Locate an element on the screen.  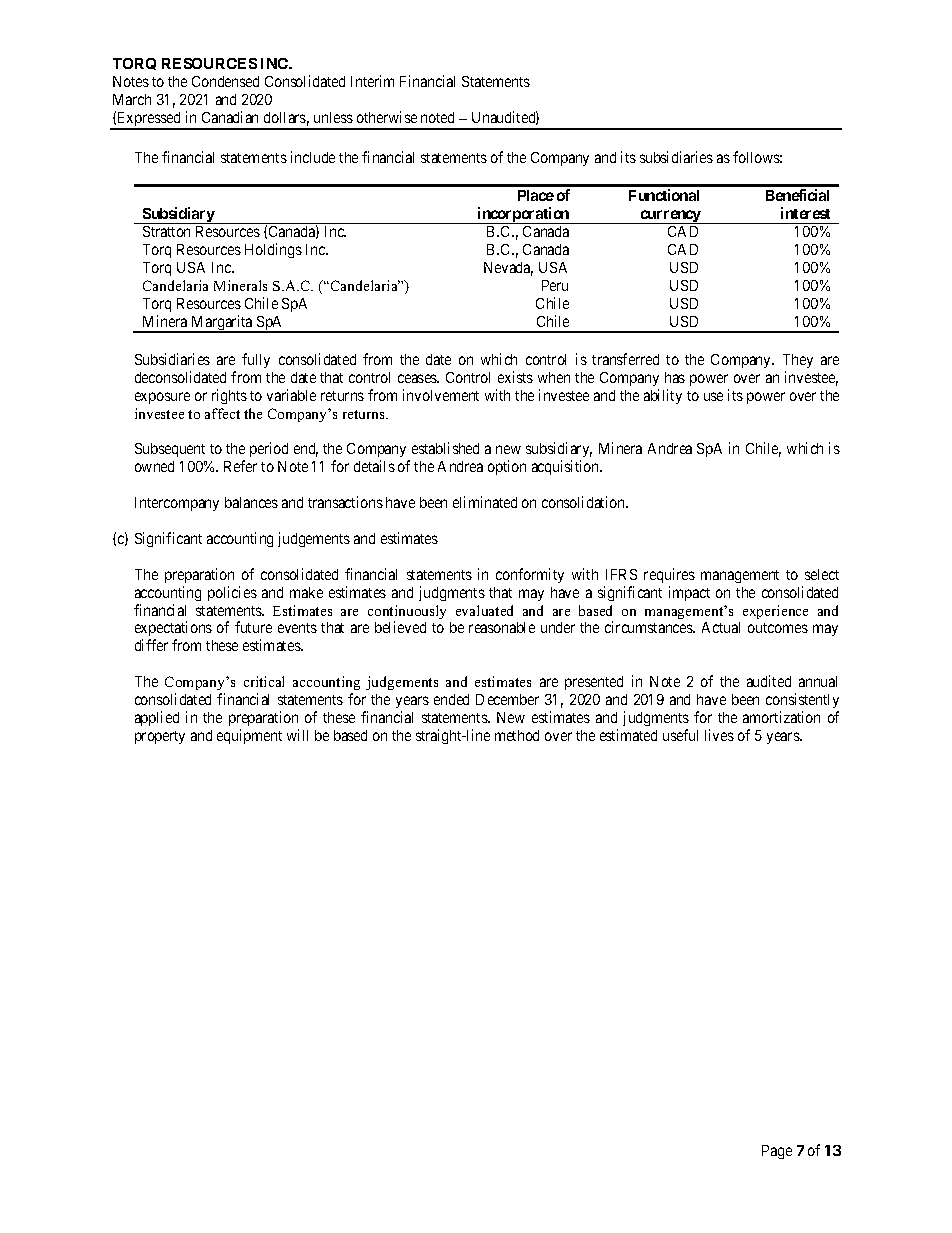
evaluated is located at coordinates (484, 610).
